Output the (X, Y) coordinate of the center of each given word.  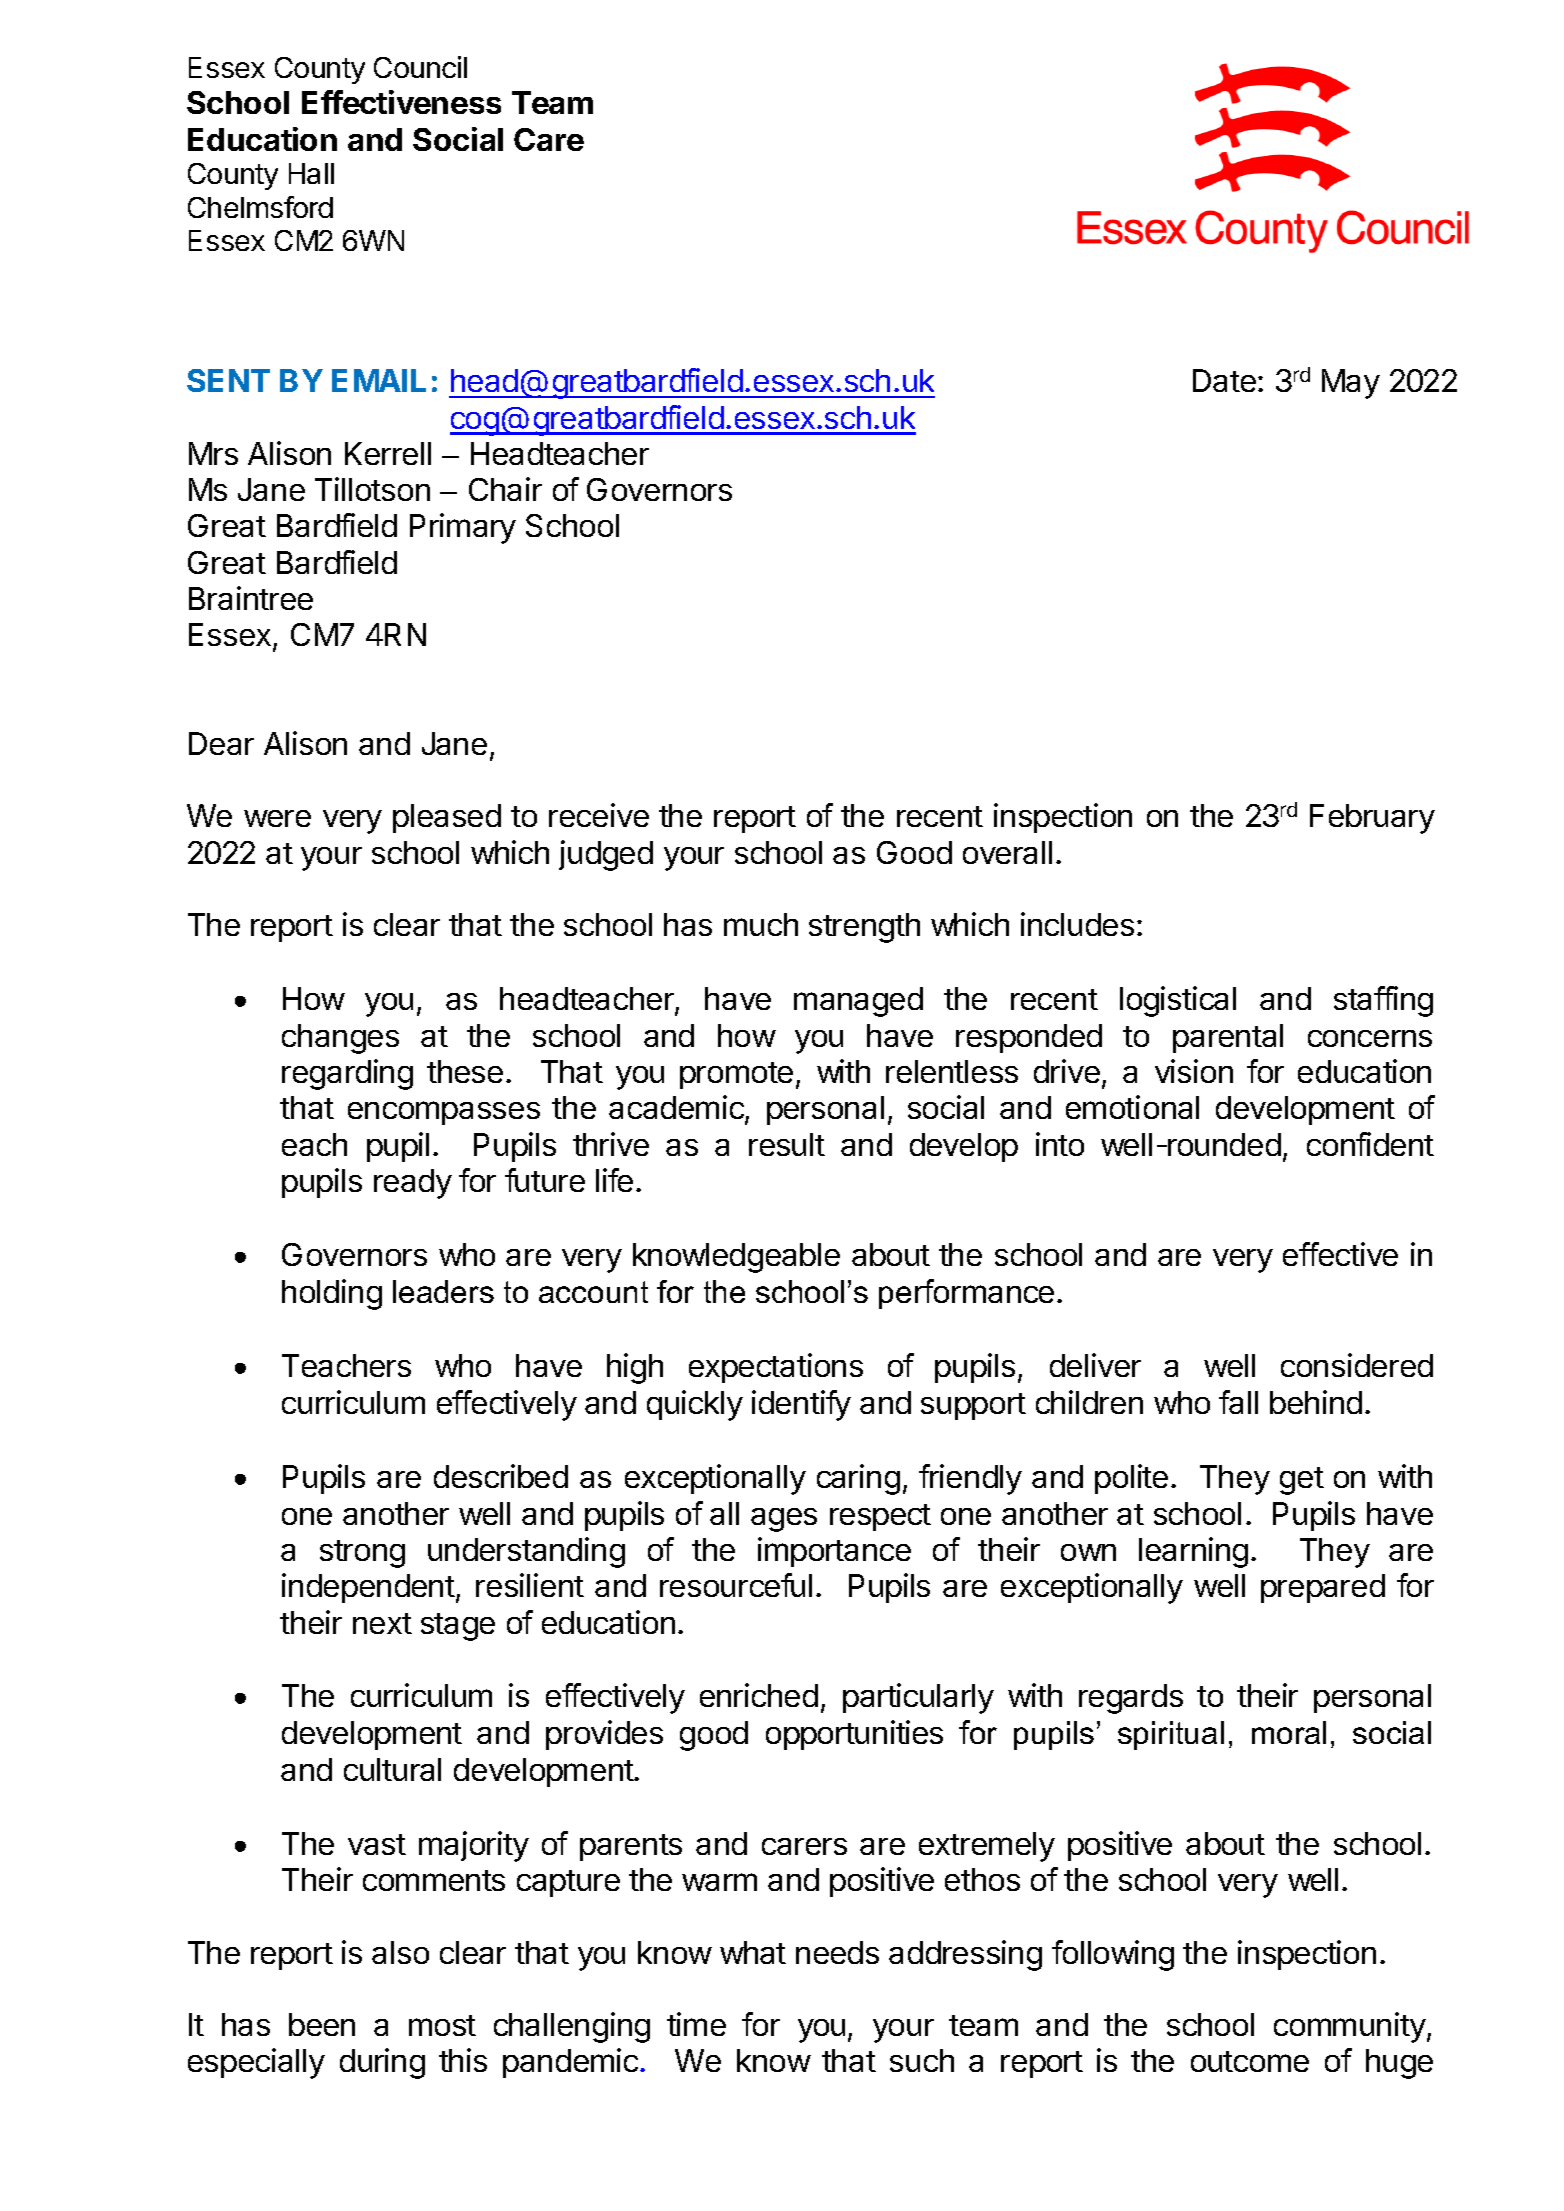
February (1372, 819)
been (322, 2024)
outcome (1250, 2061)
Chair (505, 489)
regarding (347, 1074)
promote (736, 1075)
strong (362, 1554)
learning (1193, 1552)
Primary (463, 528)
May (1351, 384)
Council (420, 67)
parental (1228, 1038)
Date (1224, 380)
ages (784, 1520)
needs (837, 1952)
